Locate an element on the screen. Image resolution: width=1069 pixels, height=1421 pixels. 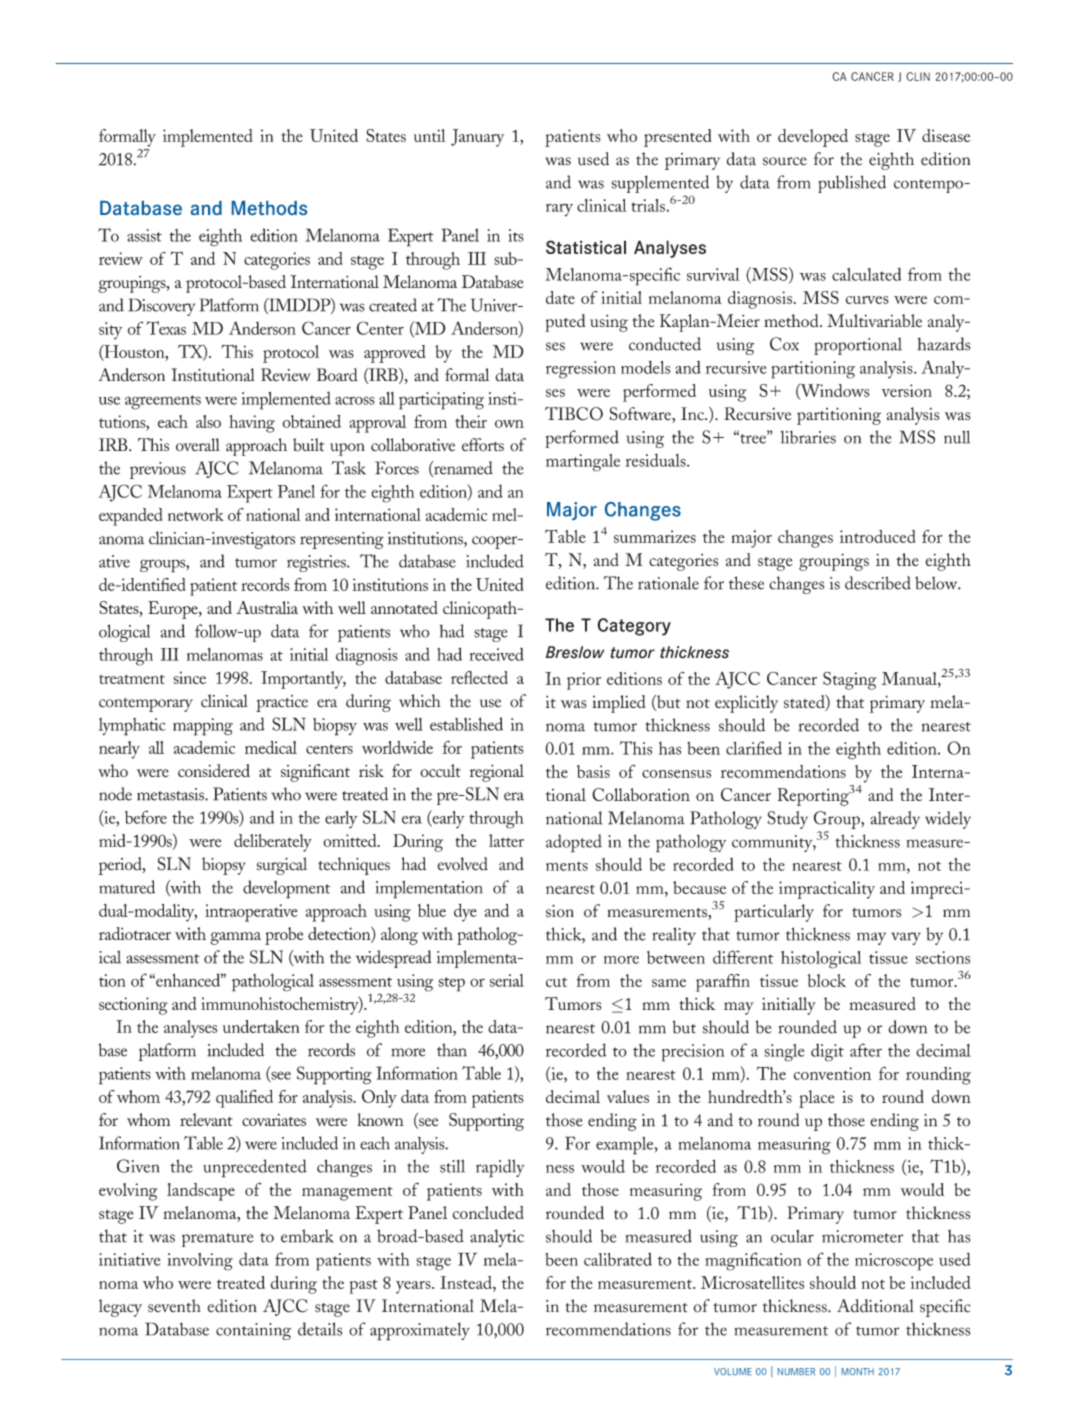
after is located at coordinates (866, 1050).
